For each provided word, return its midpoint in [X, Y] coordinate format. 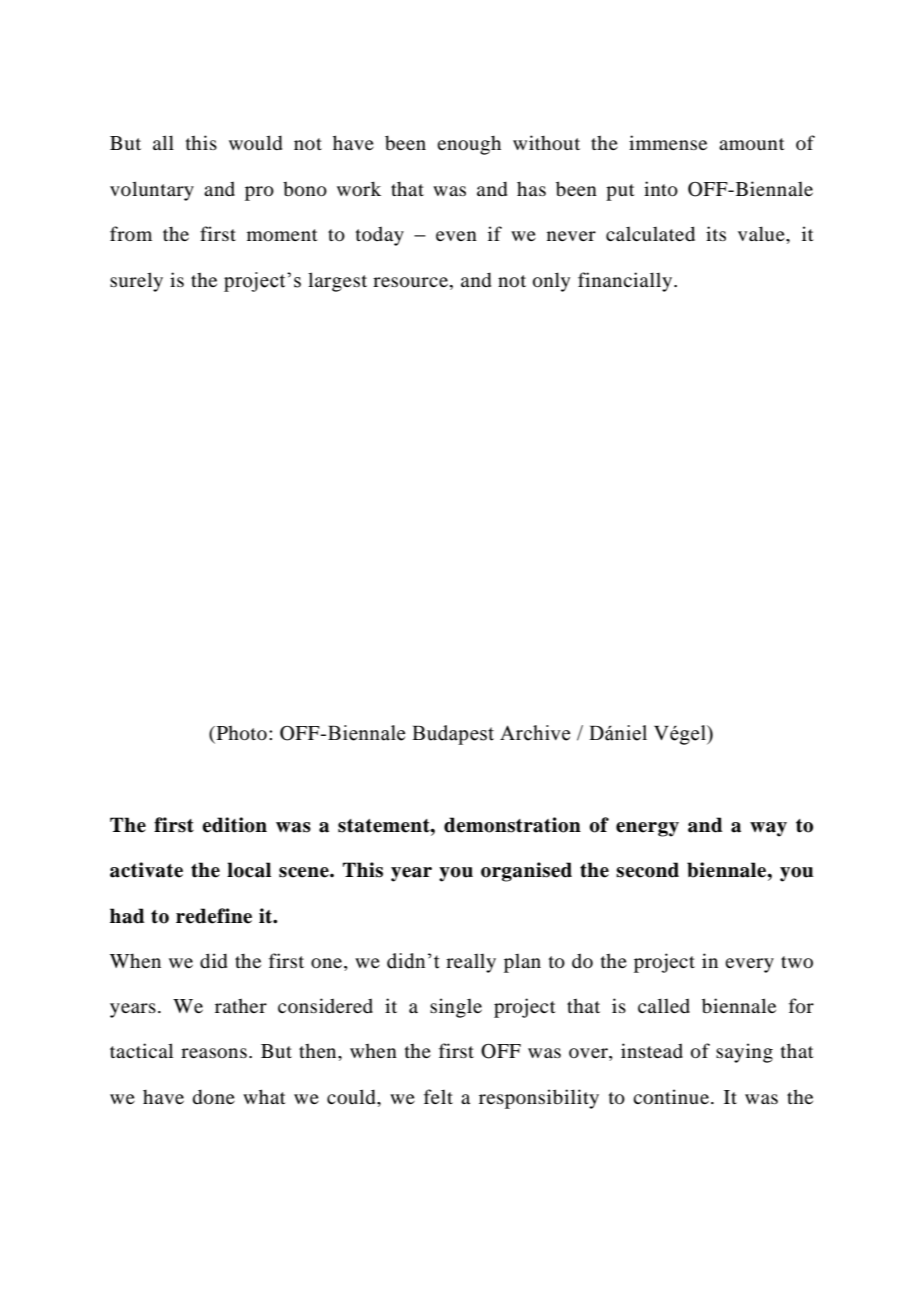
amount [752, 144]
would [255, 142]
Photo [240, 734]
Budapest [453, 735]
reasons [214, 1053]
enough [469, 145]
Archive [535, 733]
